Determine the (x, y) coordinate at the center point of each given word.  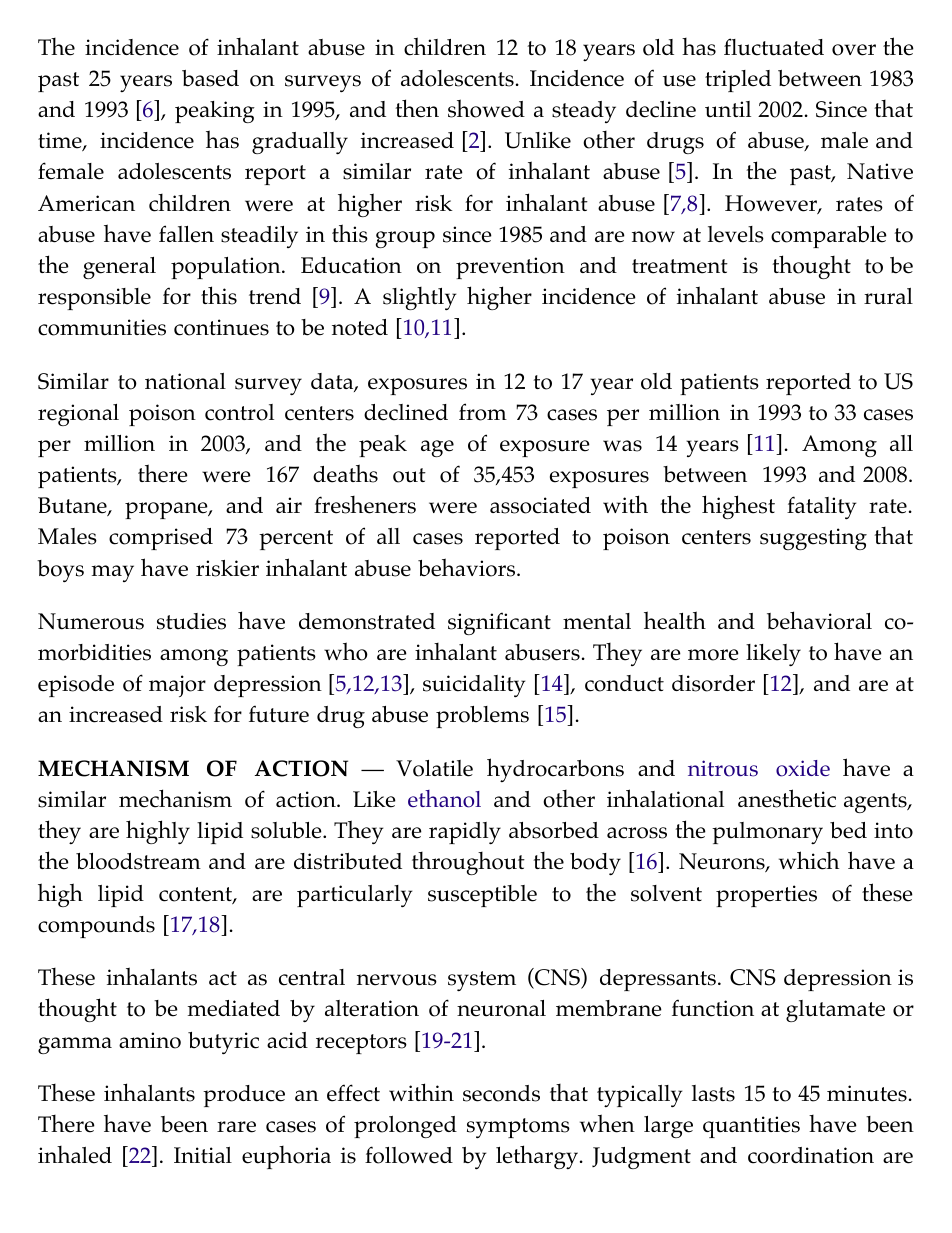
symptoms (518, 1128)
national (185, 381)
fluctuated (774, 47)
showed (486, 108)
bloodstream (138, 861)
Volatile (434, 768)
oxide (803, 768)
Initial (203, 1155)
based (210, 78)
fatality (821, 507)
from (483, 412)
